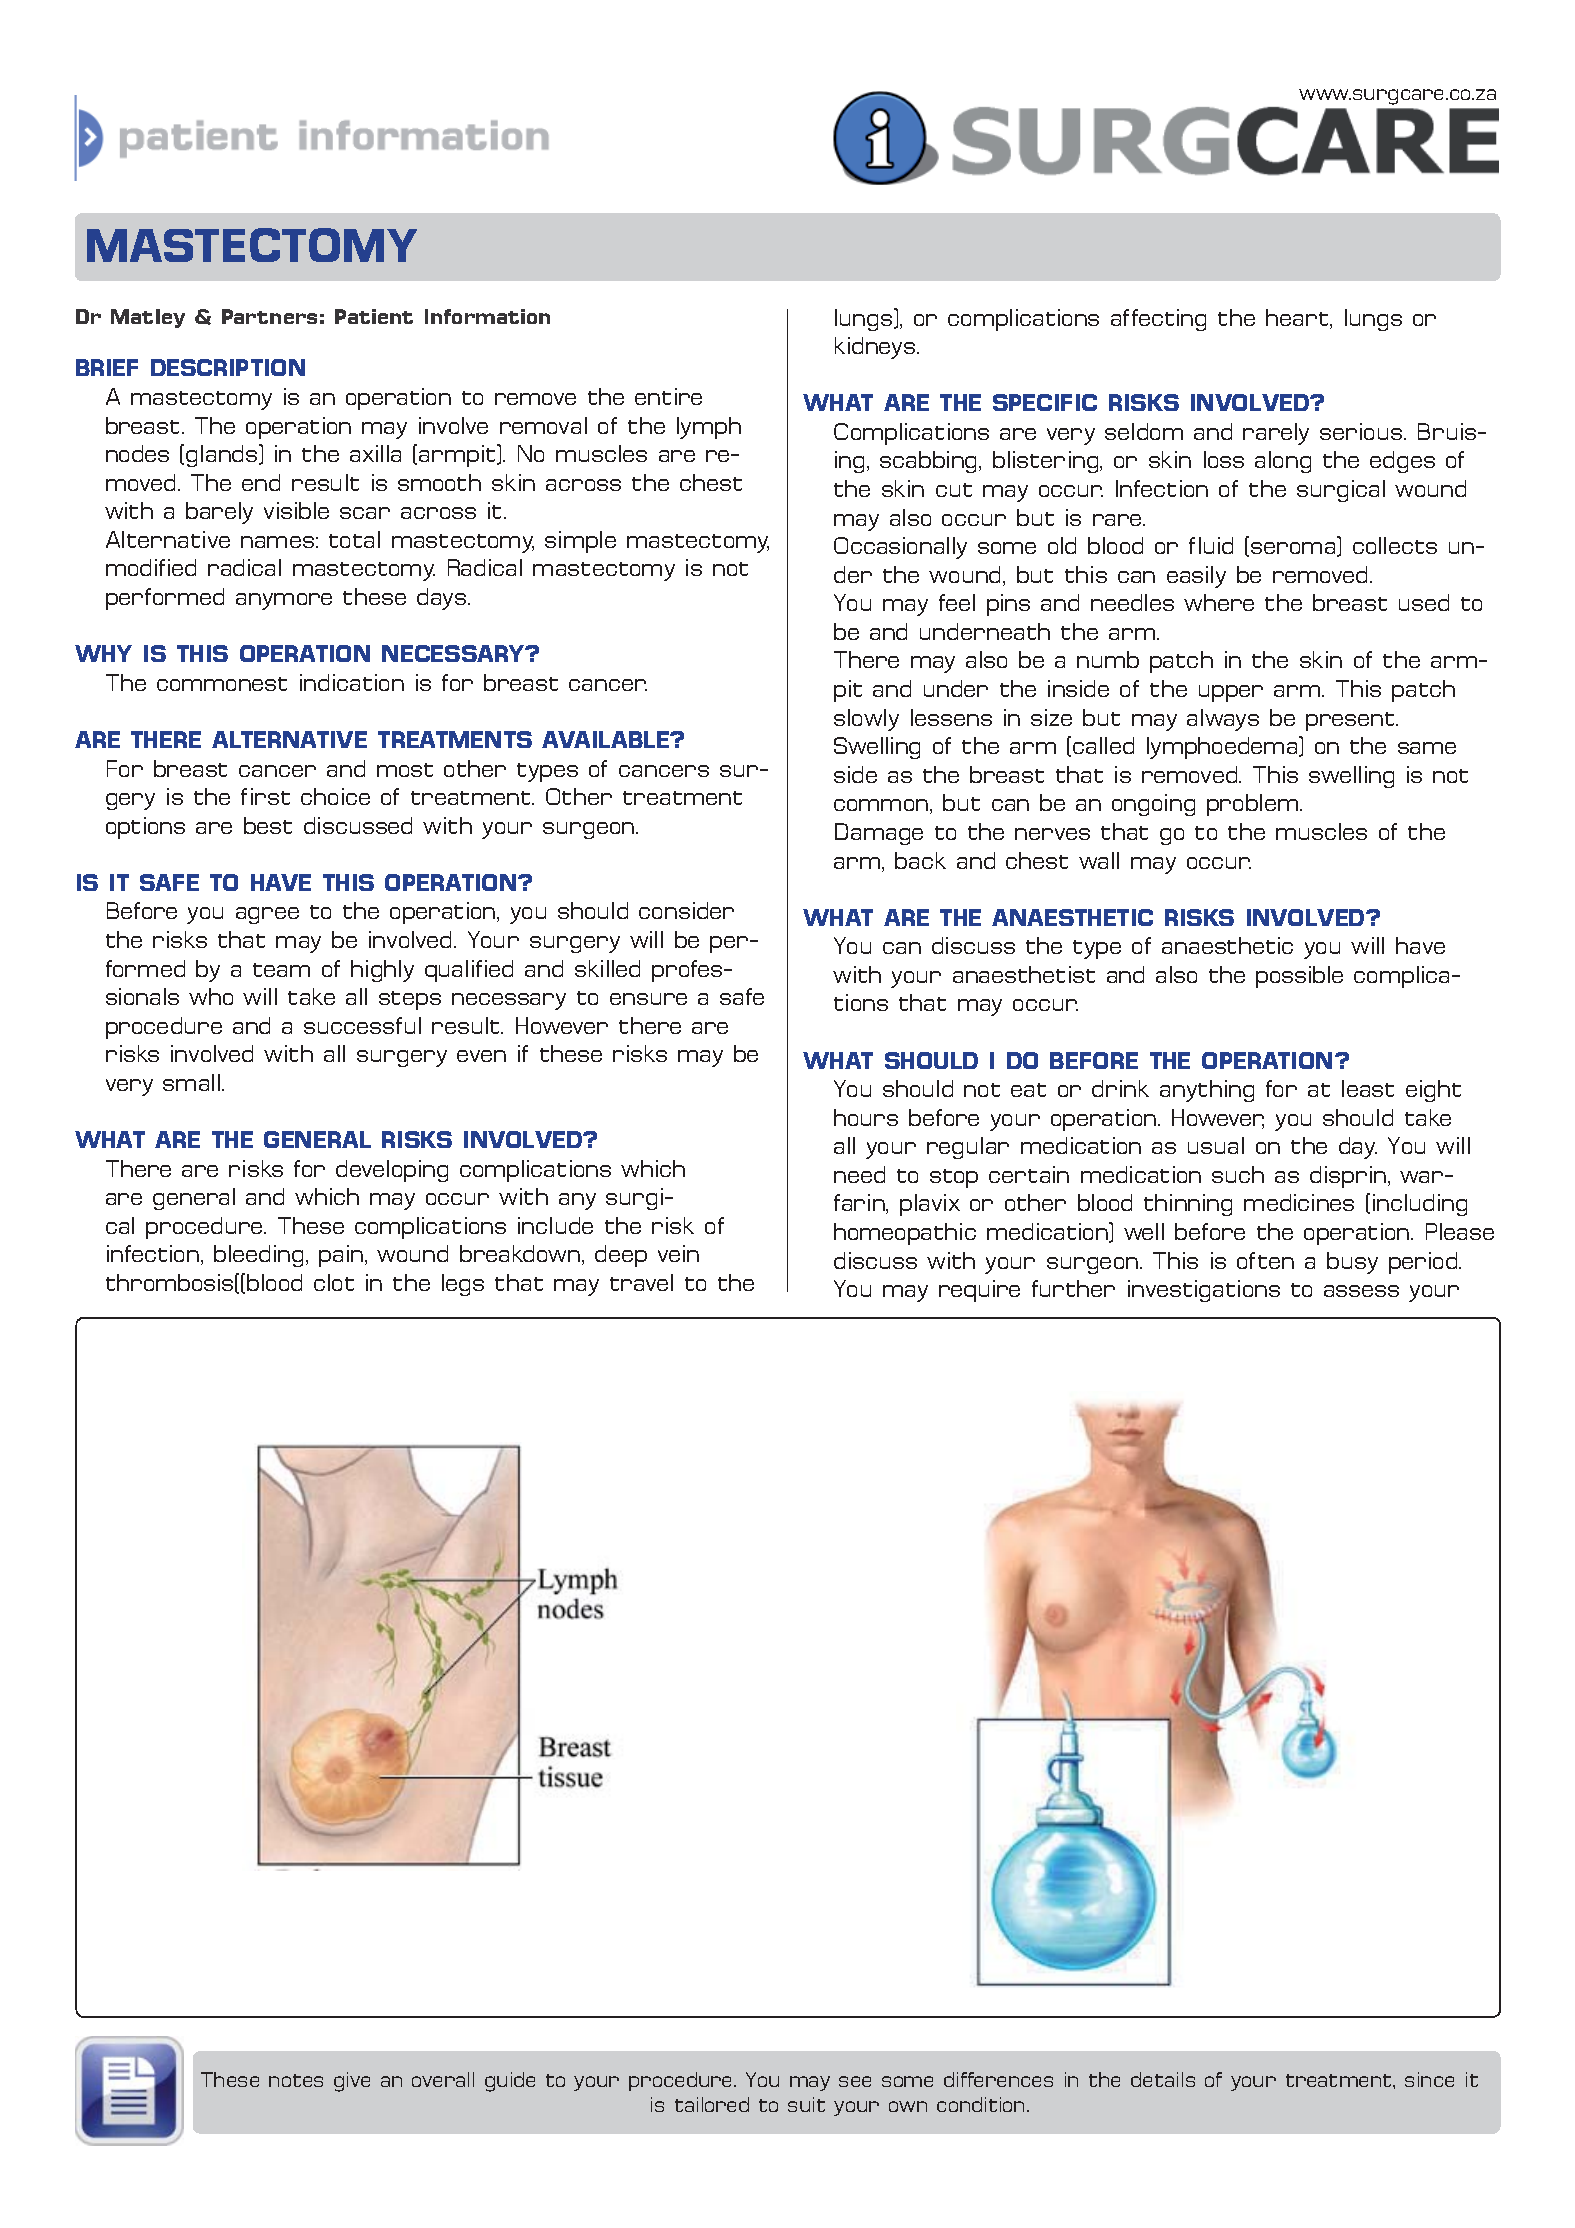  I want to click on heart, so click(1298, 319).
